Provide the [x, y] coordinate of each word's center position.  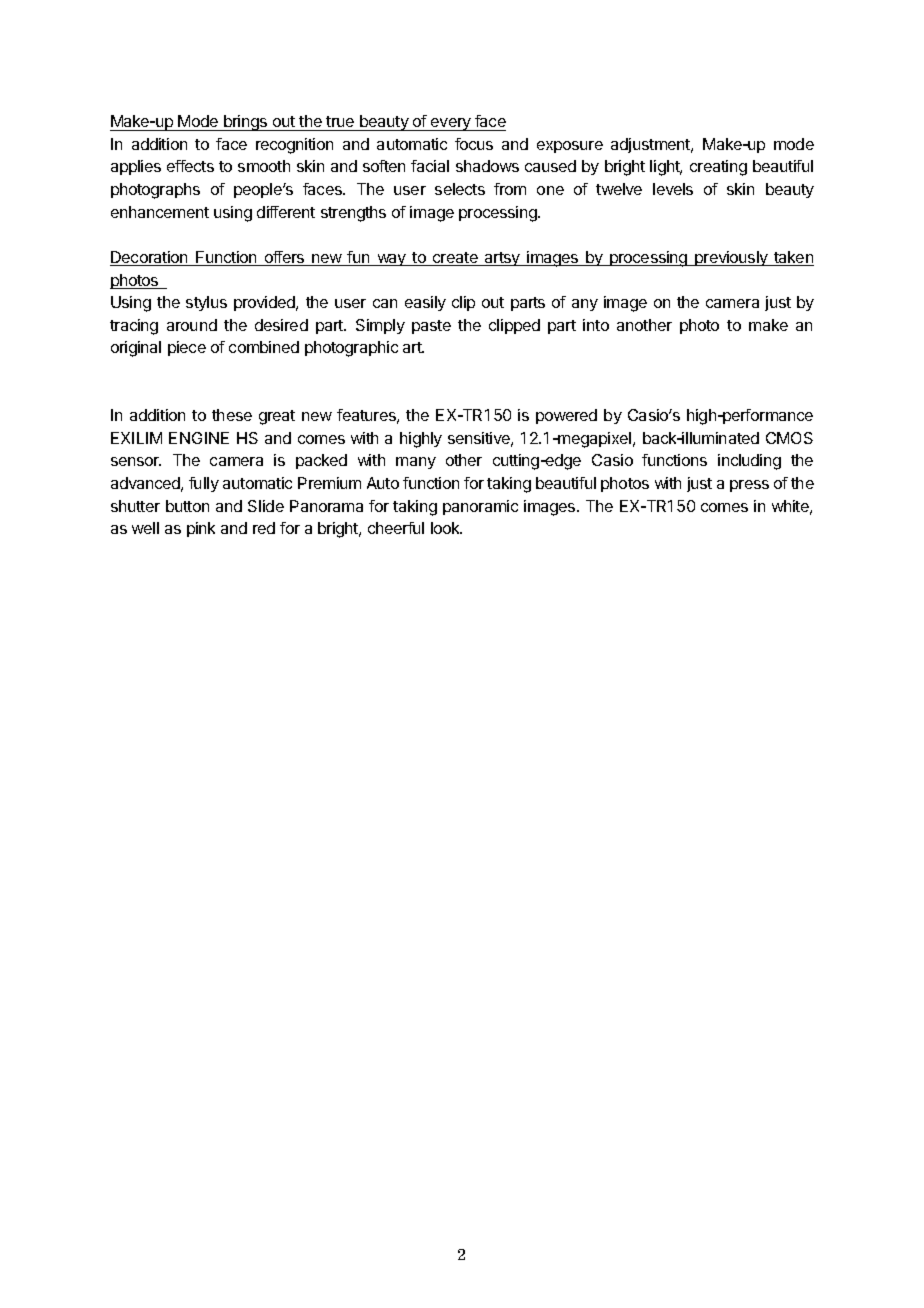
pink [201, 529]
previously [731, 258]
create [455, 259]
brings [246, 123]
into [596, 325]
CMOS [789, 438]
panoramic [480, 507]
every [451, 124]
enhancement [160, 212]
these [232, 415]
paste [431, 327]
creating [718, 168]
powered [566, 416]
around [192, 325]
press [749, 486]
